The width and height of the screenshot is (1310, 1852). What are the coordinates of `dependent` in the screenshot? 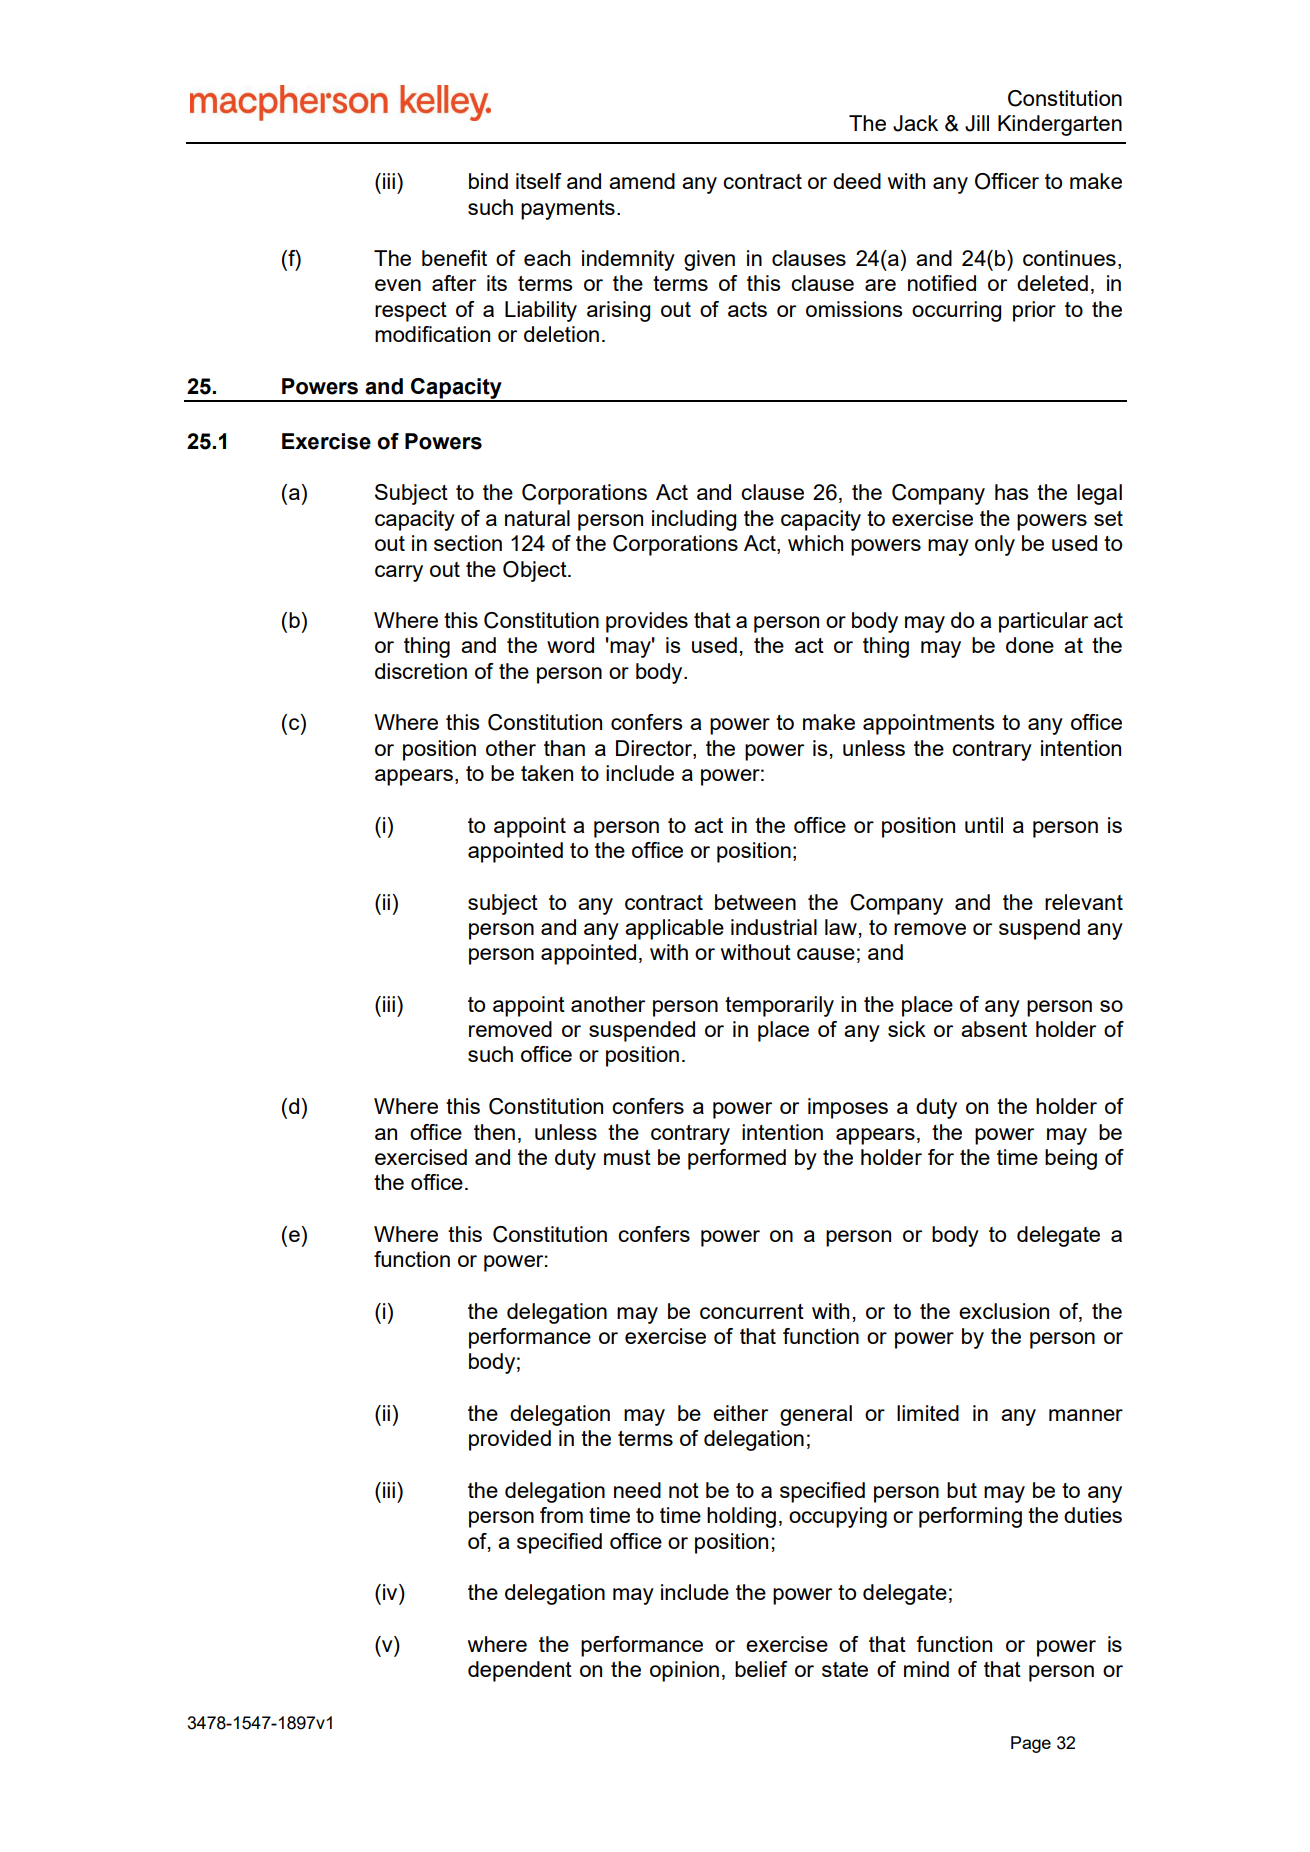 It's located at (520, 1671).
